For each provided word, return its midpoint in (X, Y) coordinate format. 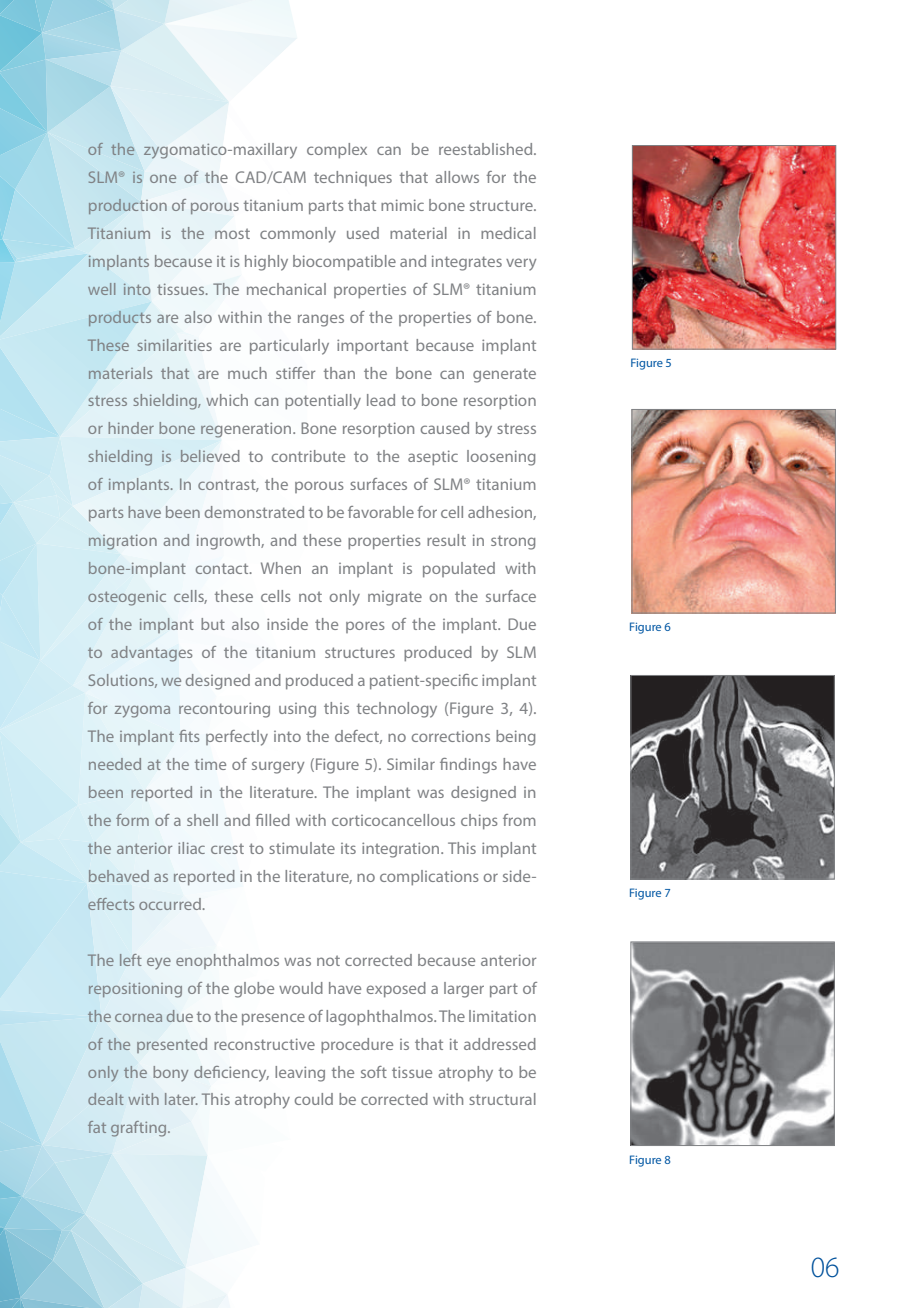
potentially (323, 402)
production (128, 206)
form (132, 820)
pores (365, 627)
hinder (131, 428)
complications (429, 877)
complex (337, 150)
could (314, 1099)
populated (459, 569)
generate (504, 375)
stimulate (302, 848)
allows (457, 177)
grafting (140, 1129)
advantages (151, 654)
